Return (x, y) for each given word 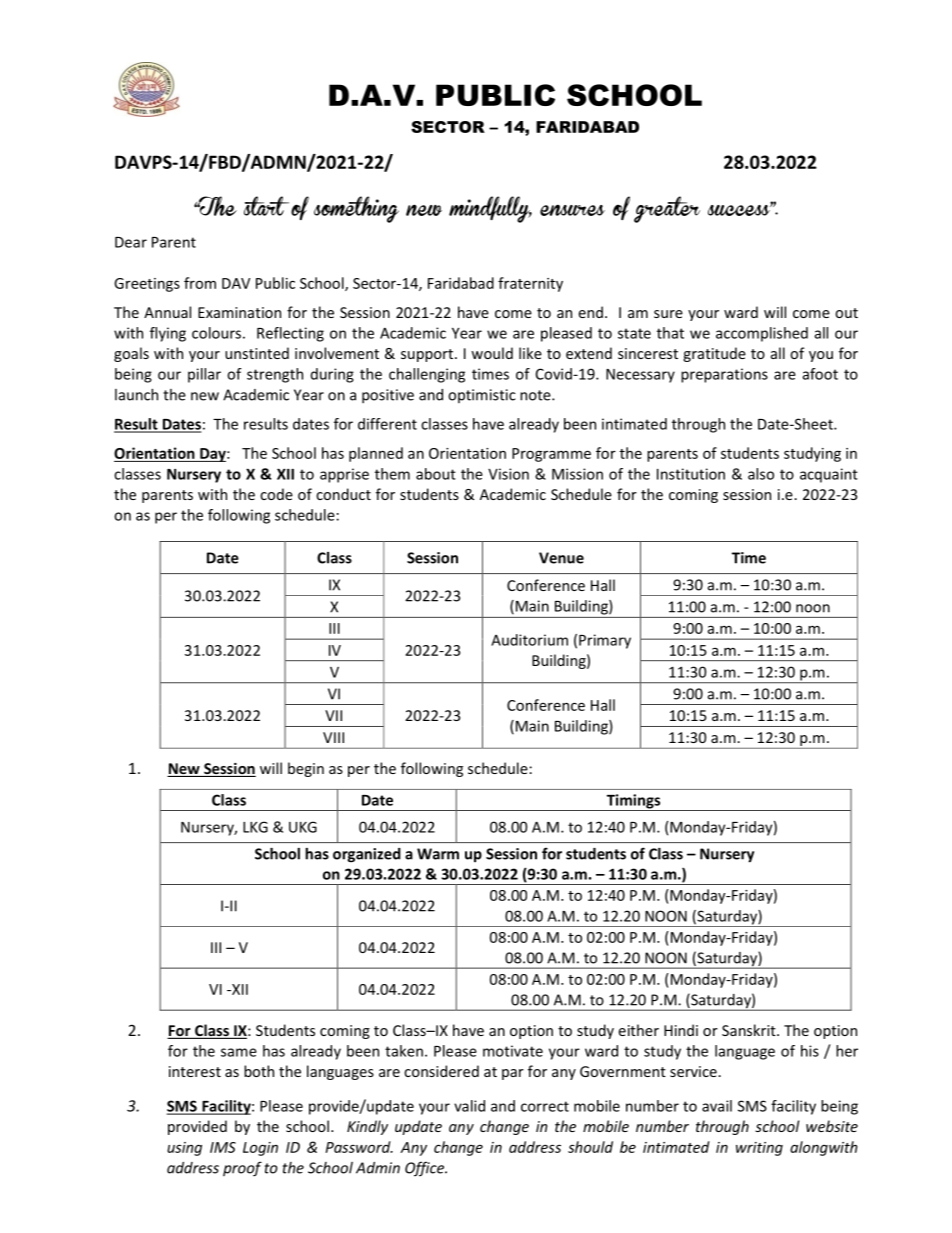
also (761, 474)
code (276, 494)
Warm (438, 854)
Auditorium (529, 640)
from (200, 283)
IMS (223, 1147)
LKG (255, 827)
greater (667, 209)
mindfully (490, 209)
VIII (333, 737)
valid (469, 1106)
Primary (605, 641)
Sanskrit (750, 1030)
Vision (508, 474)
